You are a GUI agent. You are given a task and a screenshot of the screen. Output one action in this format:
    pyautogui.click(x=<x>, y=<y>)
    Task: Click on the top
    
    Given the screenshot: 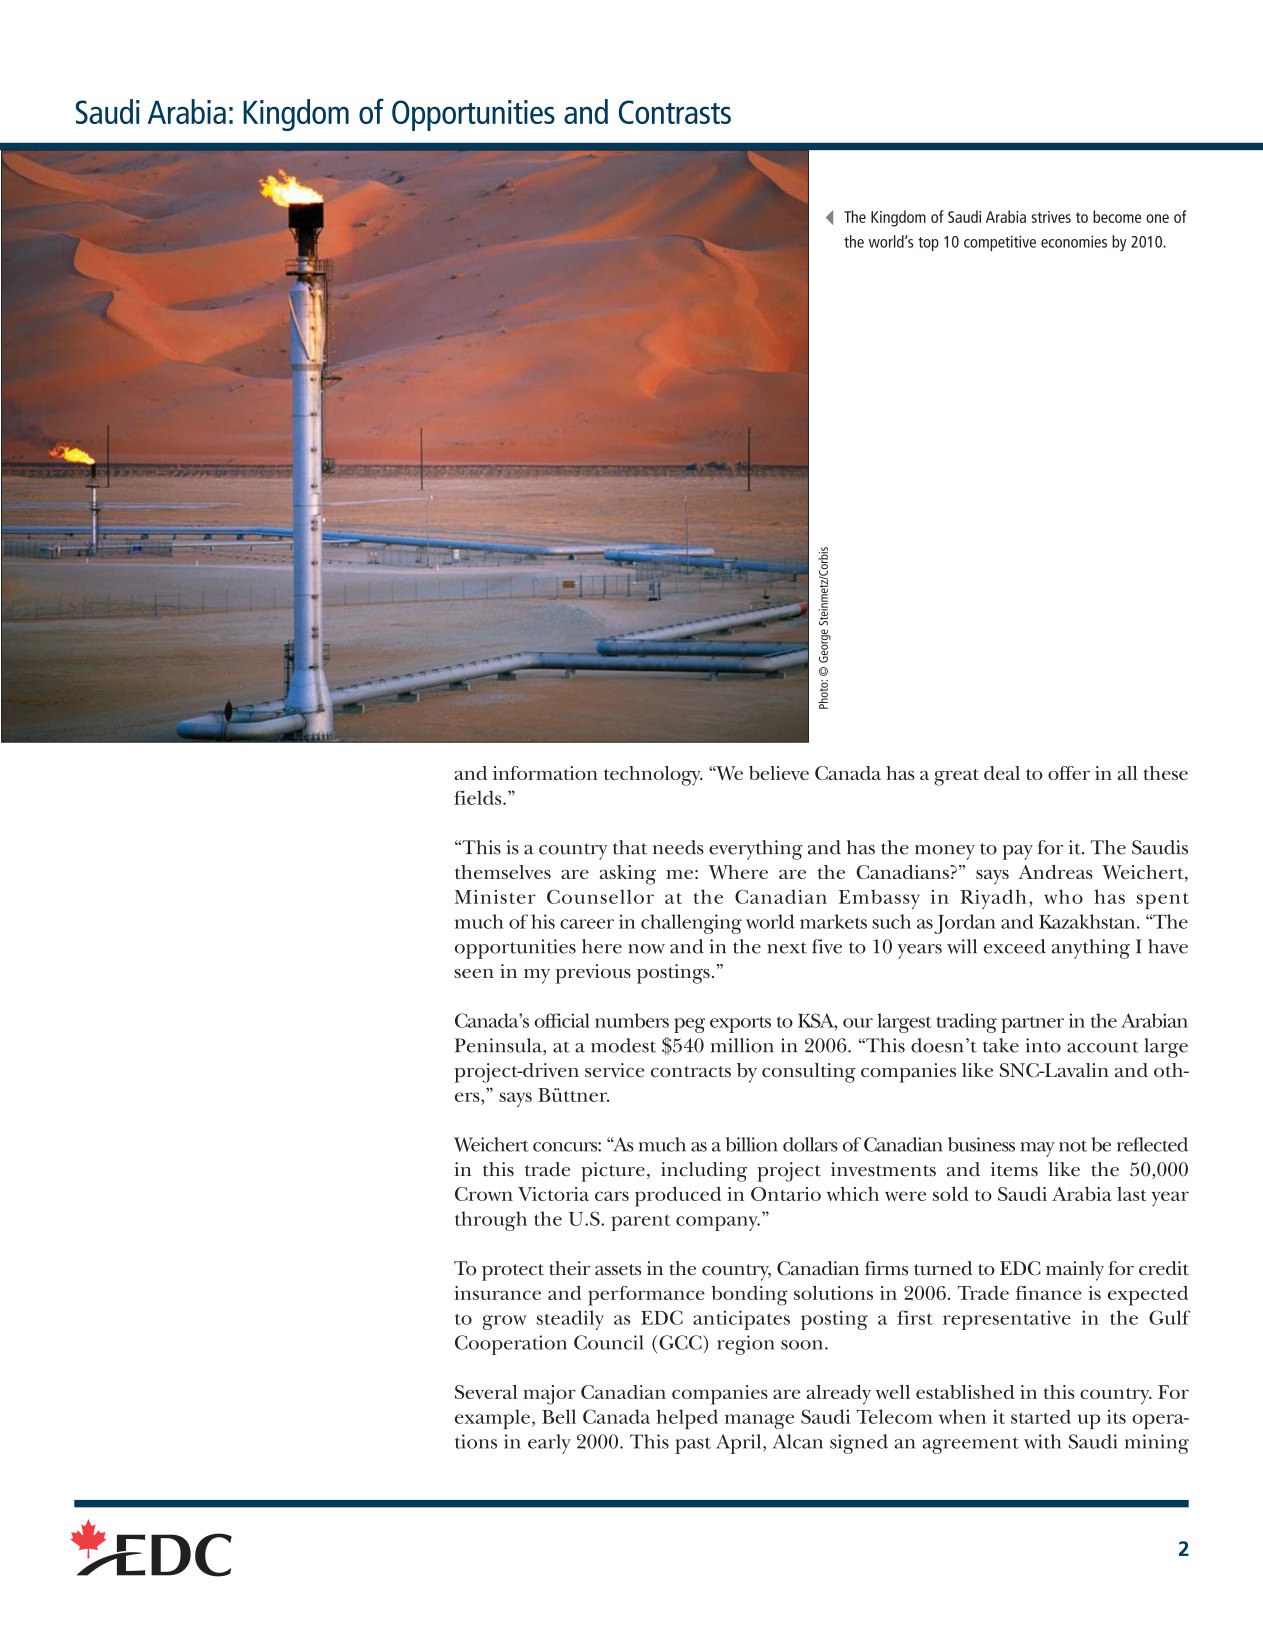 What is the action you would take?
    pyautogui.click(x=928, y=244)
